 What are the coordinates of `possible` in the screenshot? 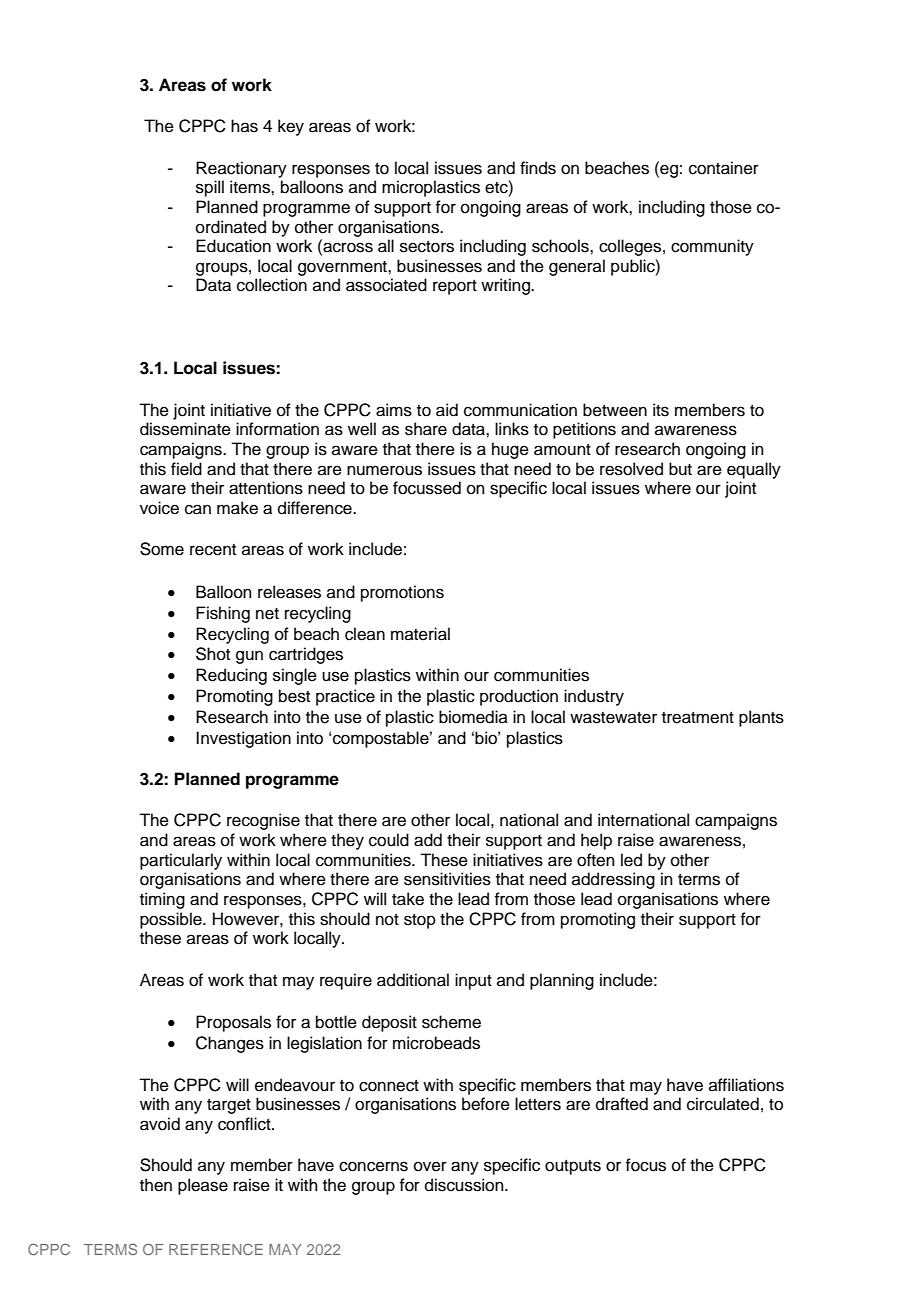 It's located at (172, 920).
